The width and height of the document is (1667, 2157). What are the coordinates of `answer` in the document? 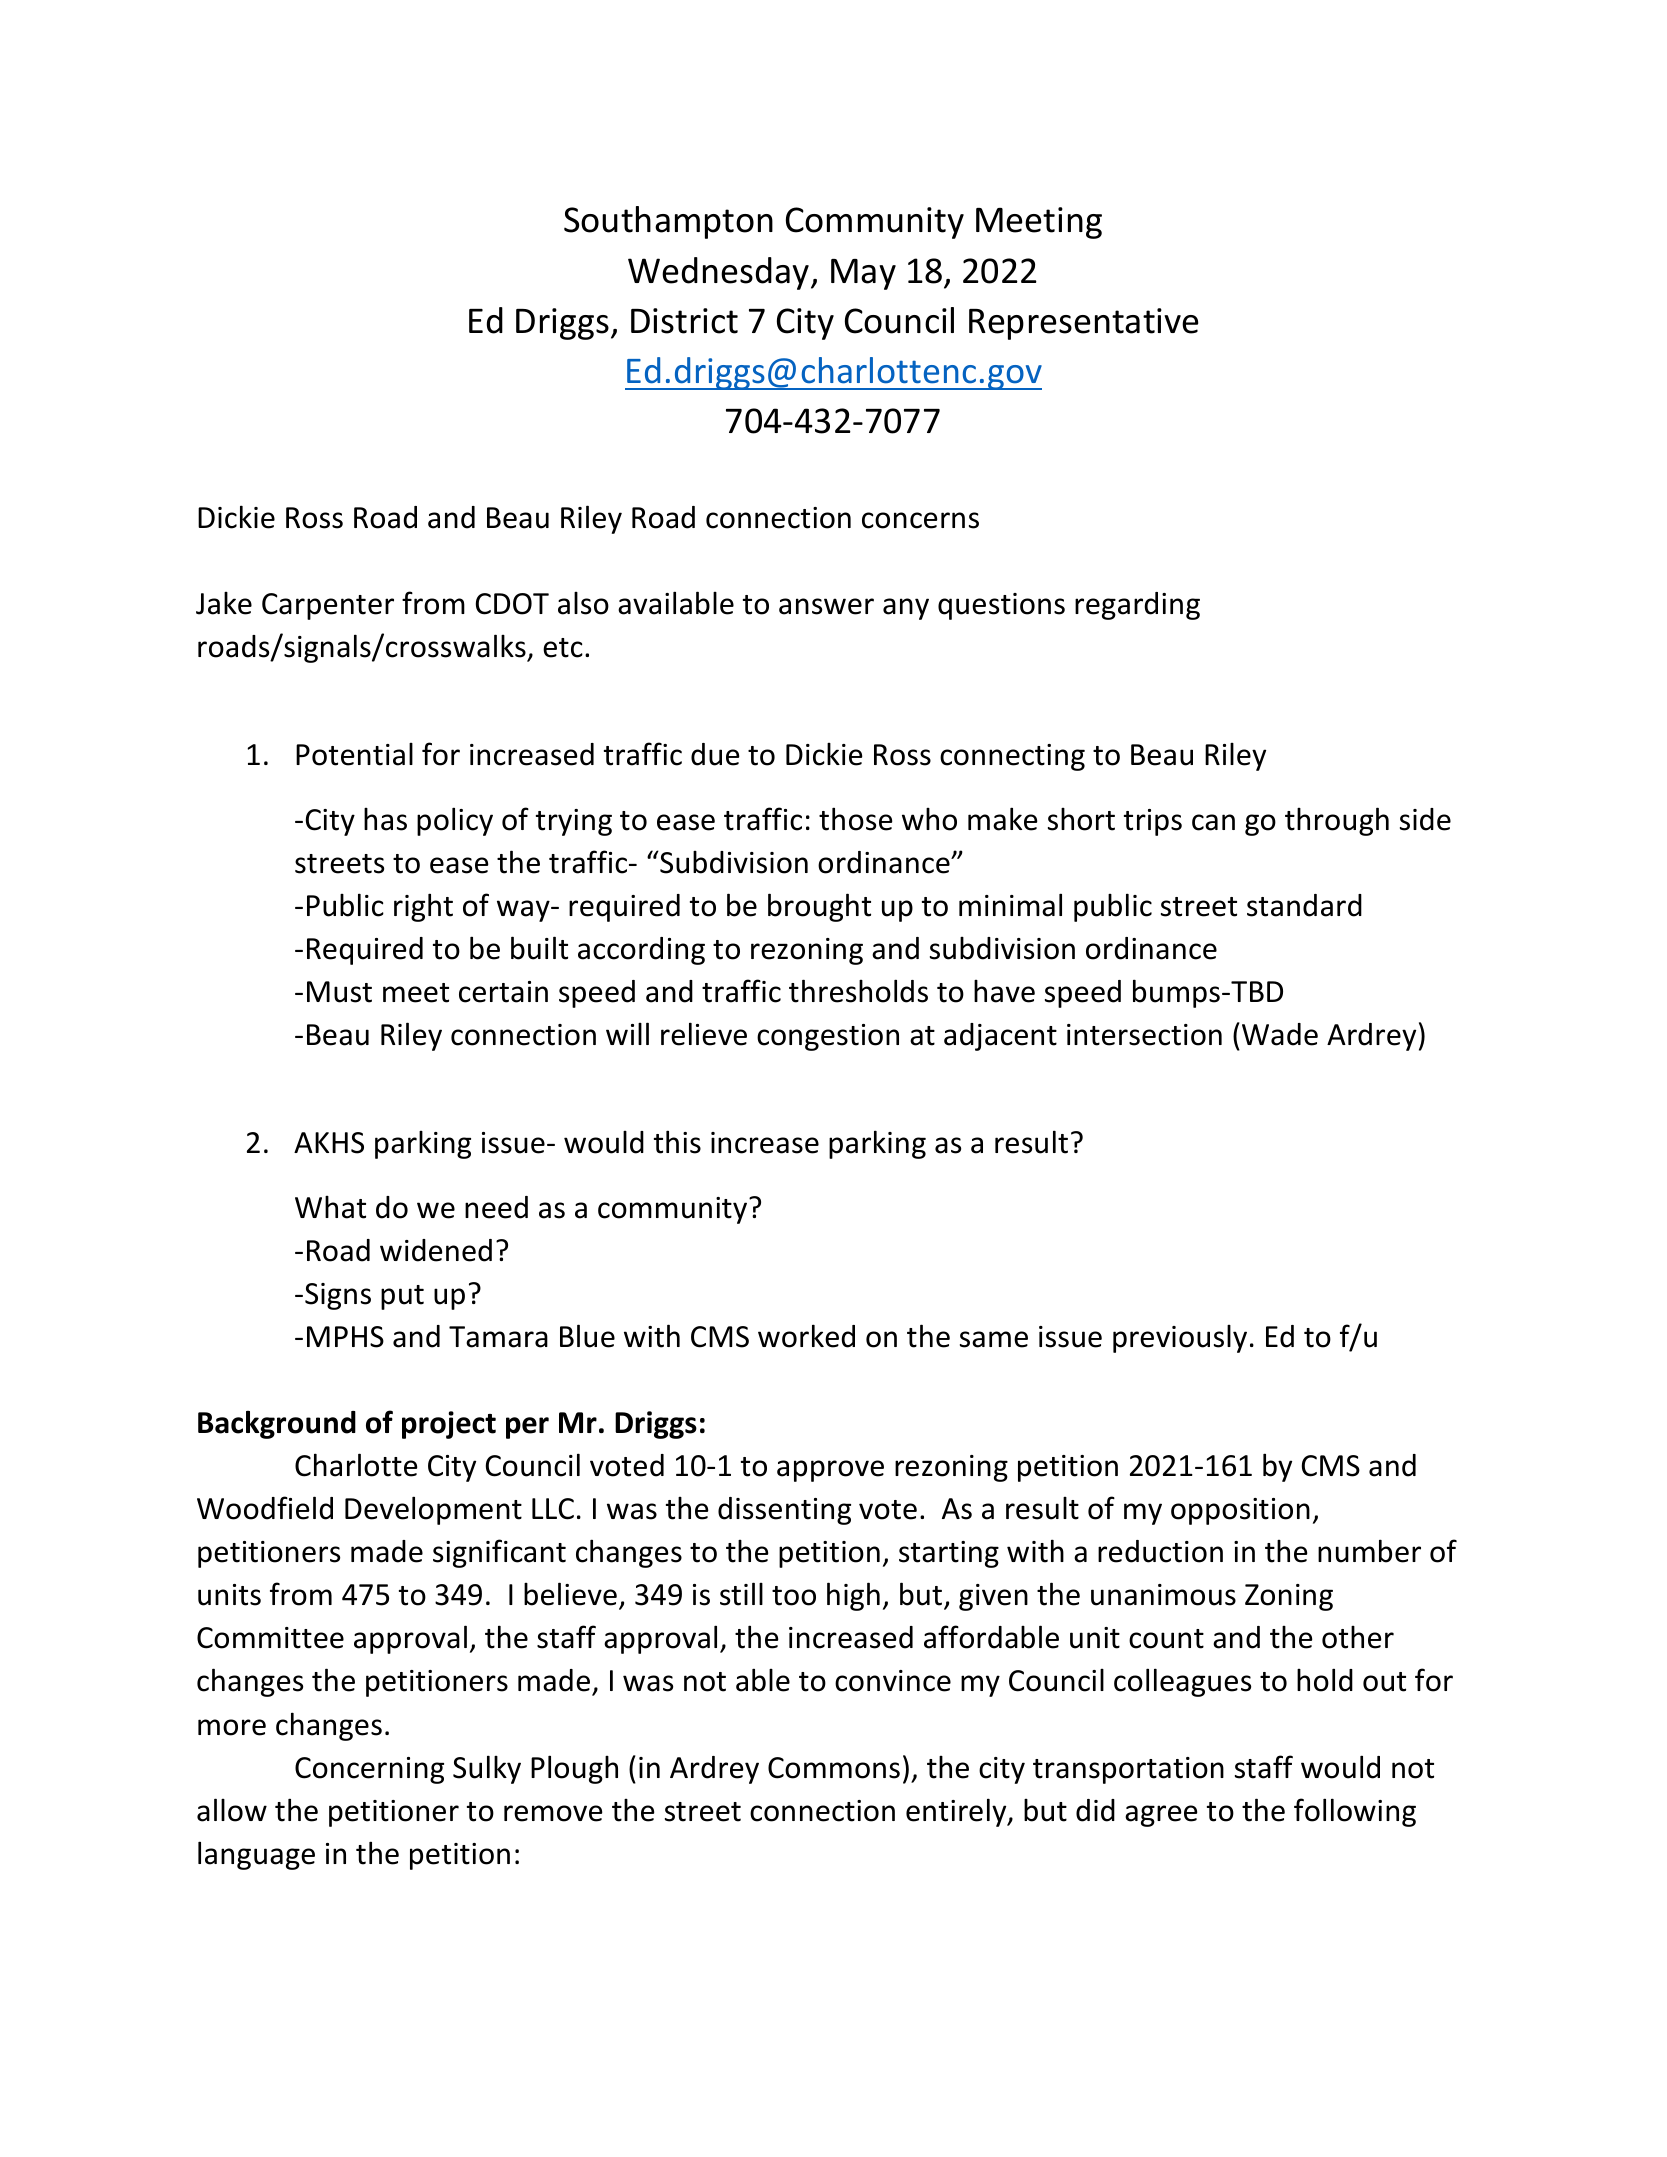 It's located at (826, 606).
